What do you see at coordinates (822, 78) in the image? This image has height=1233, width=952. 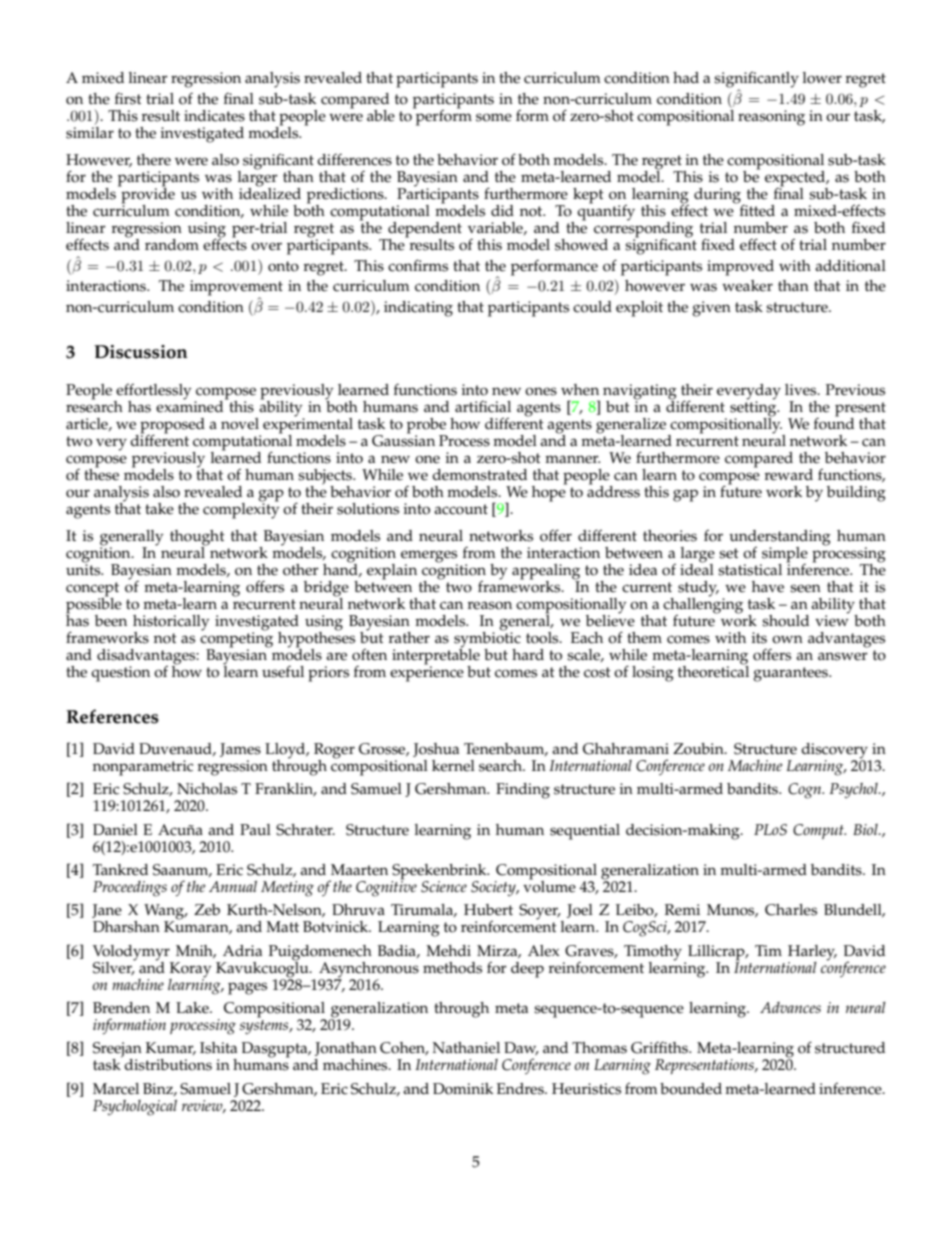 I see `lower` at bounding box center [822, 78].
